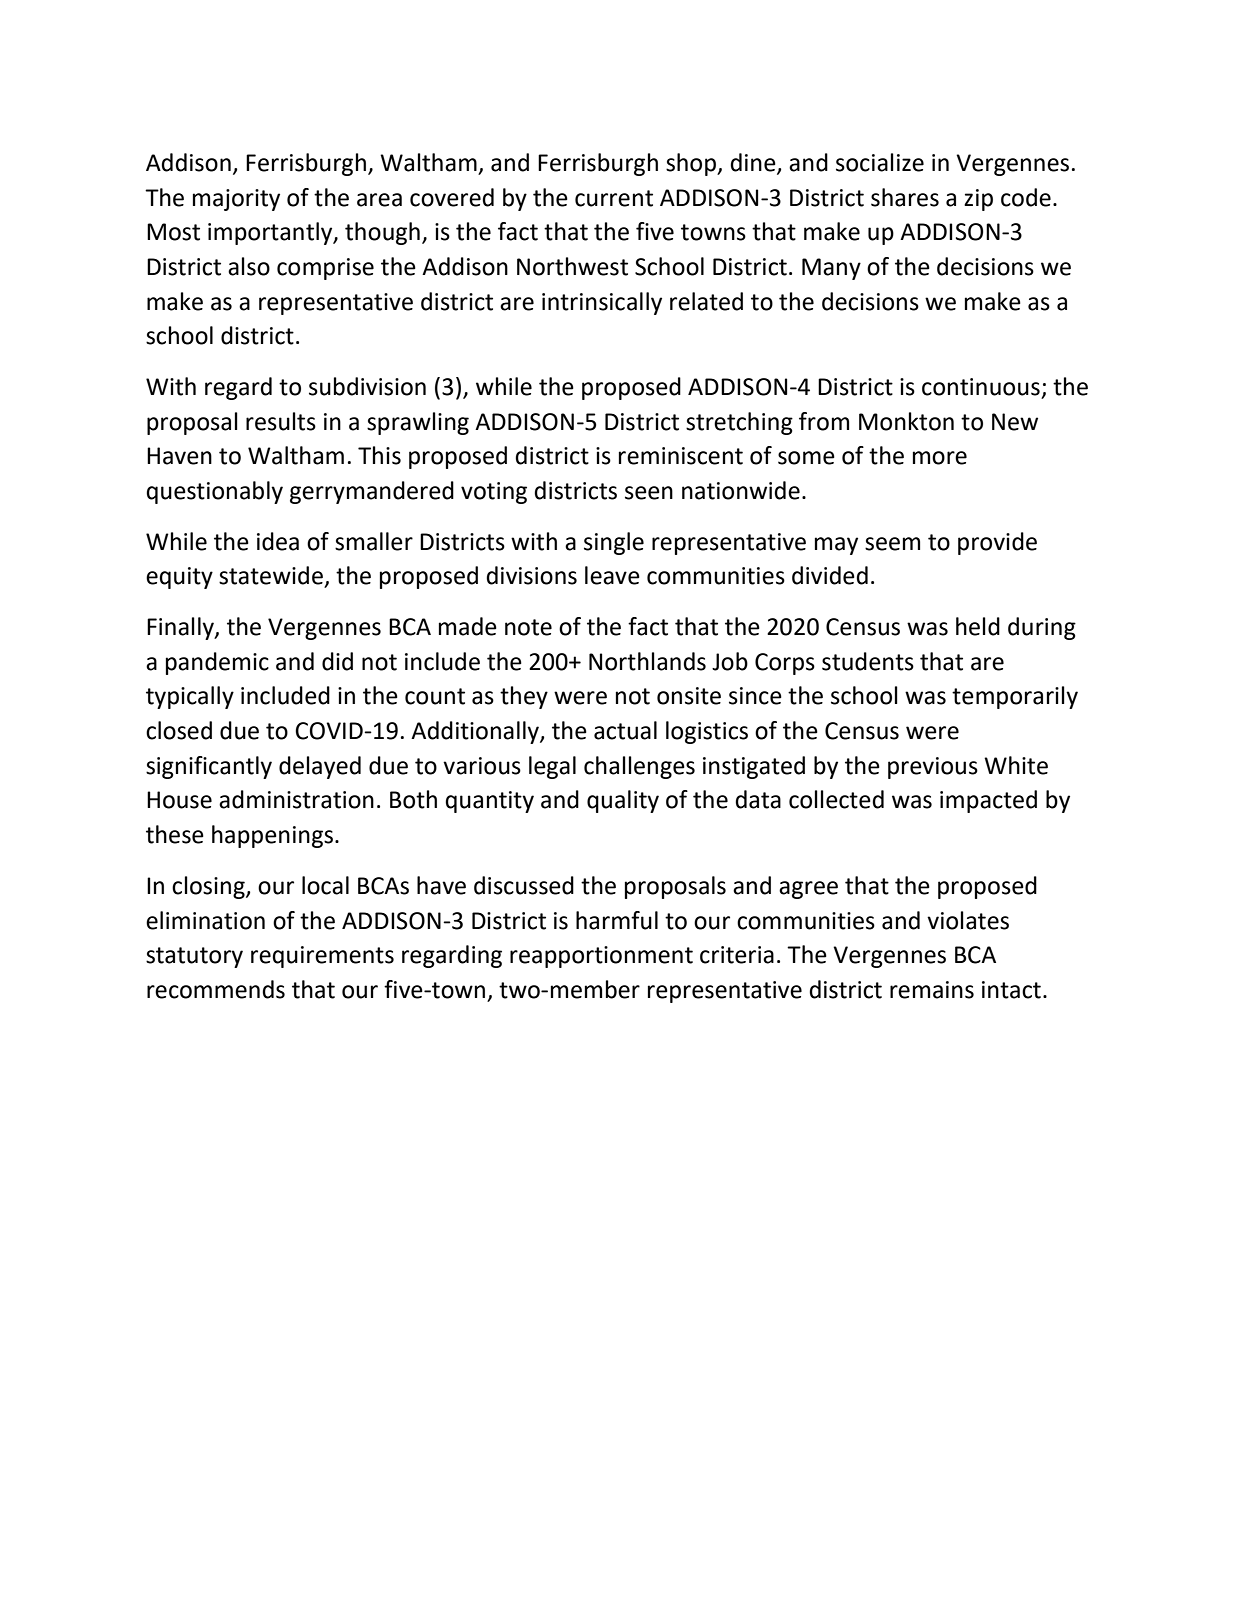 Image resolution: width=1238 pixels, height=1602 pixels. What do you see at coordinates (612, 575) in the screenshot?
I see `leave` at bounding box center [612, 575].
